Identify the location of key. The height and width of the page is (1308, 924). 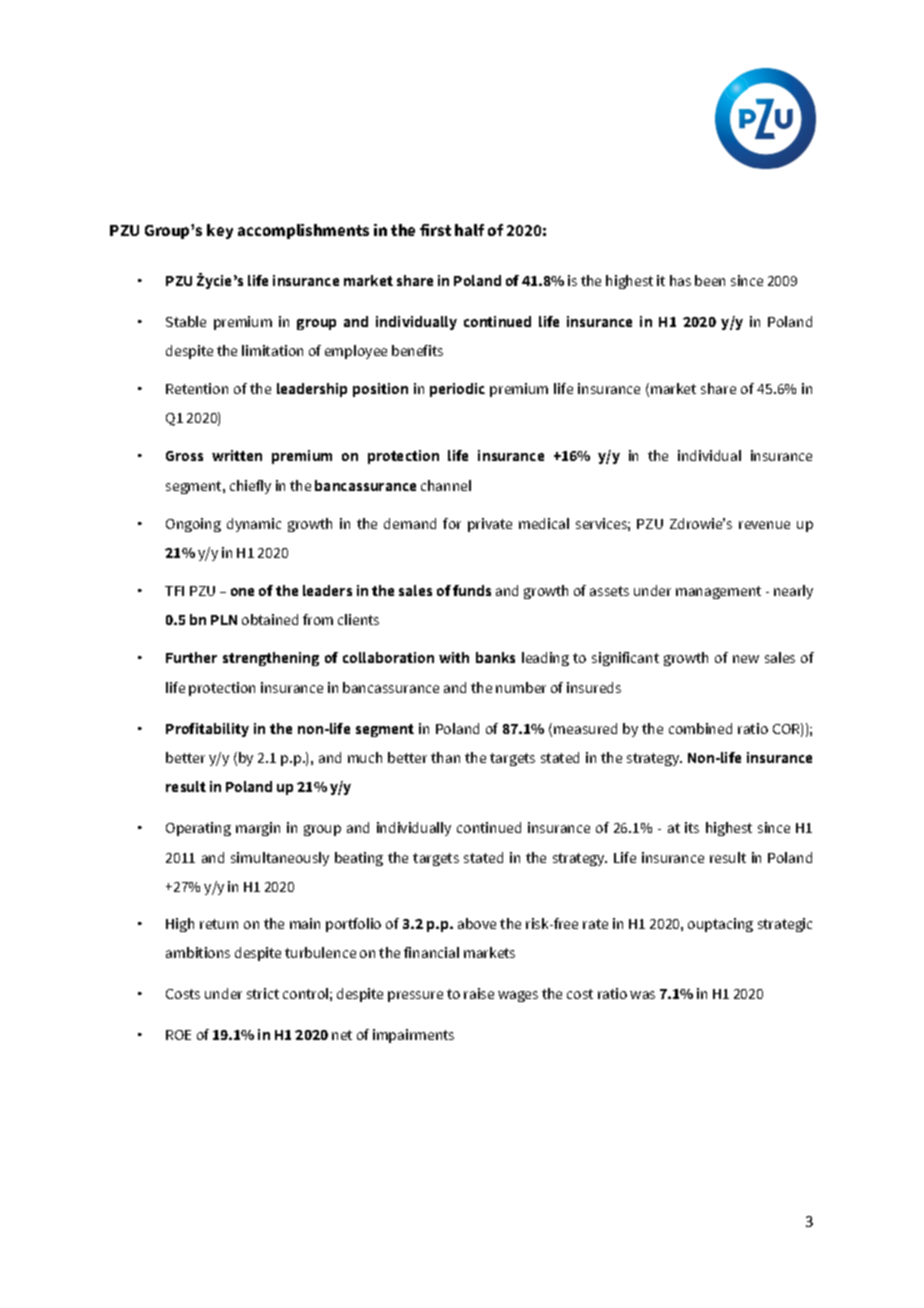
(220, 231).
